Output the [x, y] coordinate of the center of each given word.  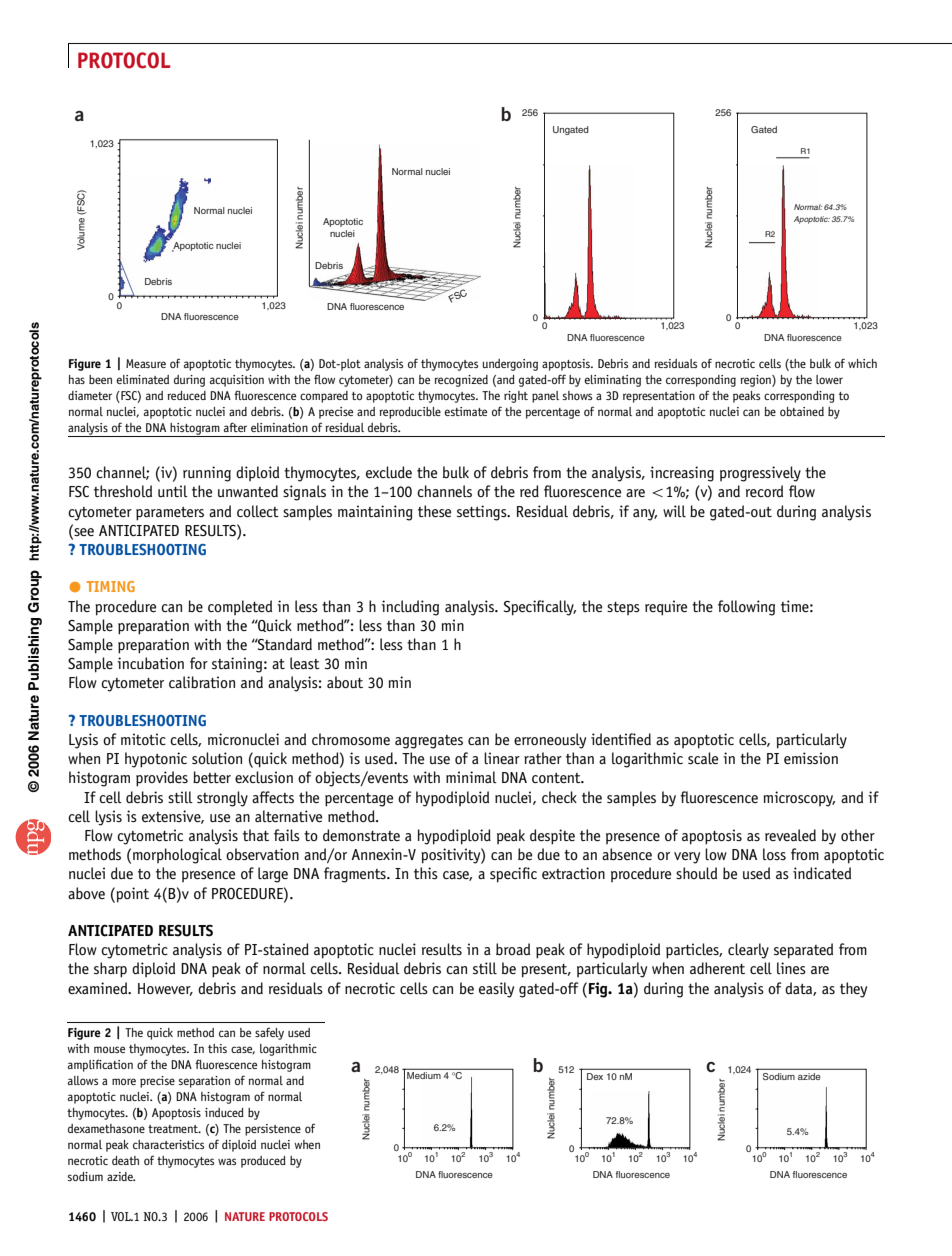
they [853, 990]
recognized [461, 381]
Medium [424, 1075]
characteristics [168, 1144]
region [756, 381]
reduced [186, 395]
